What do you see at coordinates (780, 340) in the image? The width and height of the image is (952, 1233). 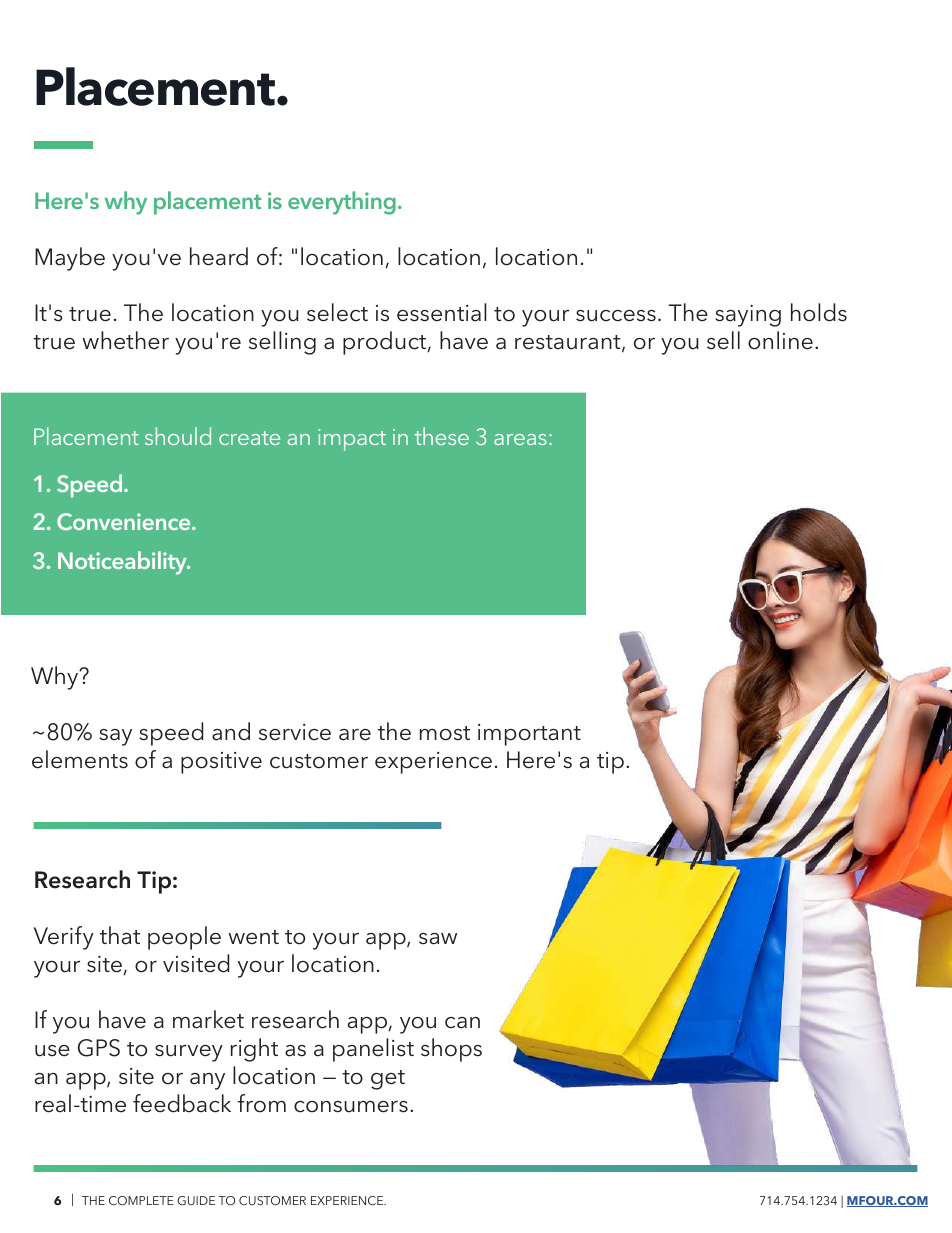 I see `online` at bounding box center [780, 340].
